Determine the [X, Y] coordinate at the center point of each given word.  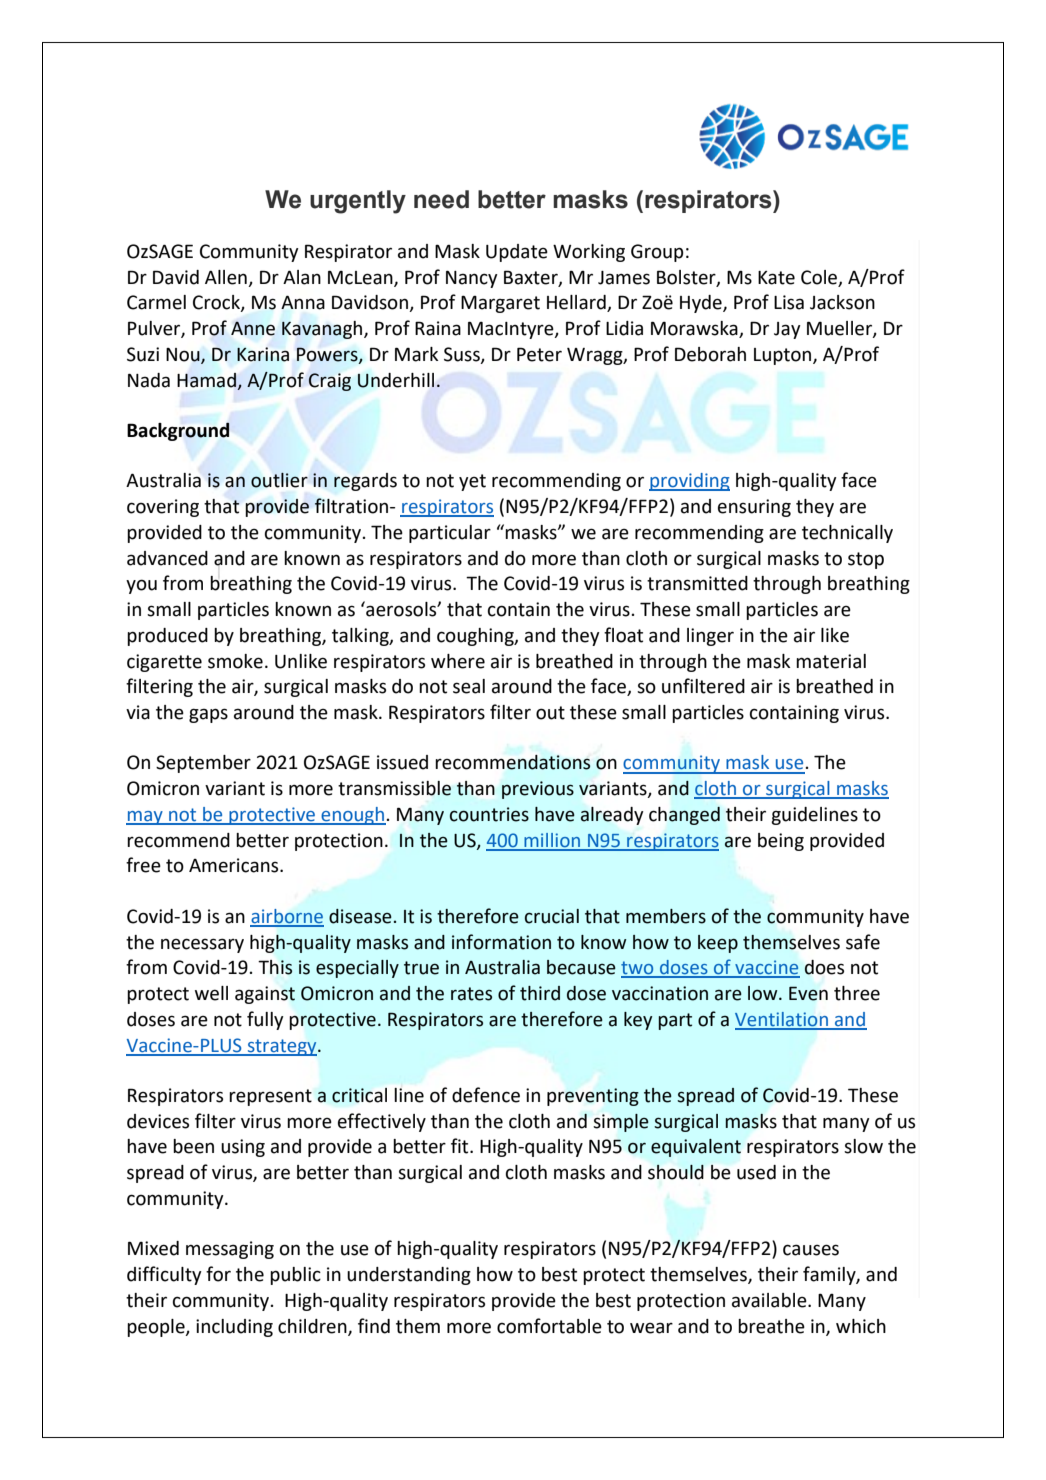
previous [538, 790]
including [234, 1328]
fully [265, 1020]
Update [517, 253]
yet [472, 482]
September [203, 764]
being [781, 842]
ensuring [754, 508]
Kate [776, 278]
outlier [279, 480]
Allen [226, 277]
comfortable [549, 1326]
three [857, 993]
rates [471, 994]
